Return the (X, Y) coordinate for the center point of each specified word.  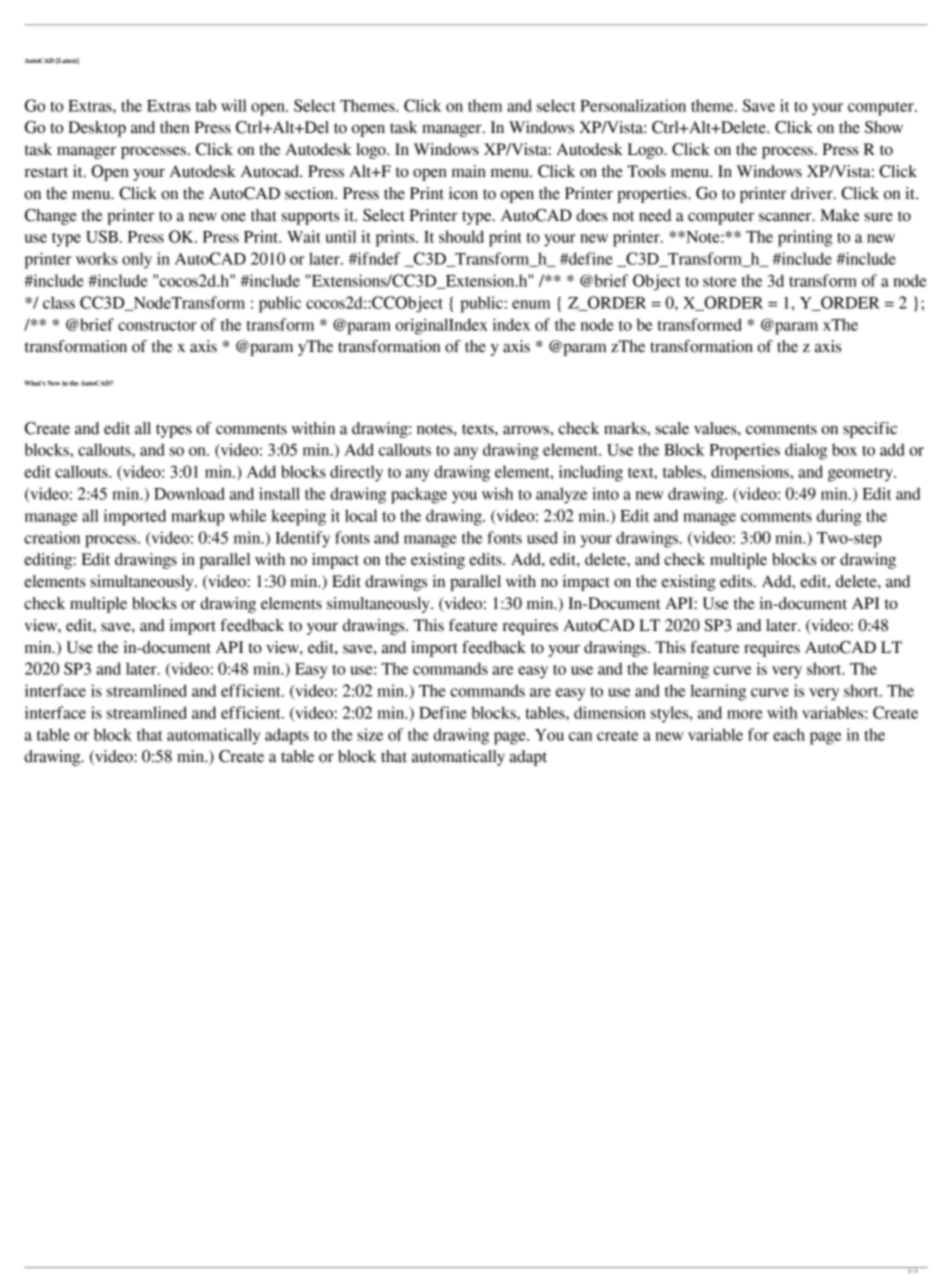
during (839, 517)
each (789, 734)
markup (197, 517)
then (175, 127)
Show (884, 127)
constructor (157, 325)
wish (497, 493)
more (744, 714)
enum (531, 304)
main (469, 171)
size (370, 734)
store (719, 282)
